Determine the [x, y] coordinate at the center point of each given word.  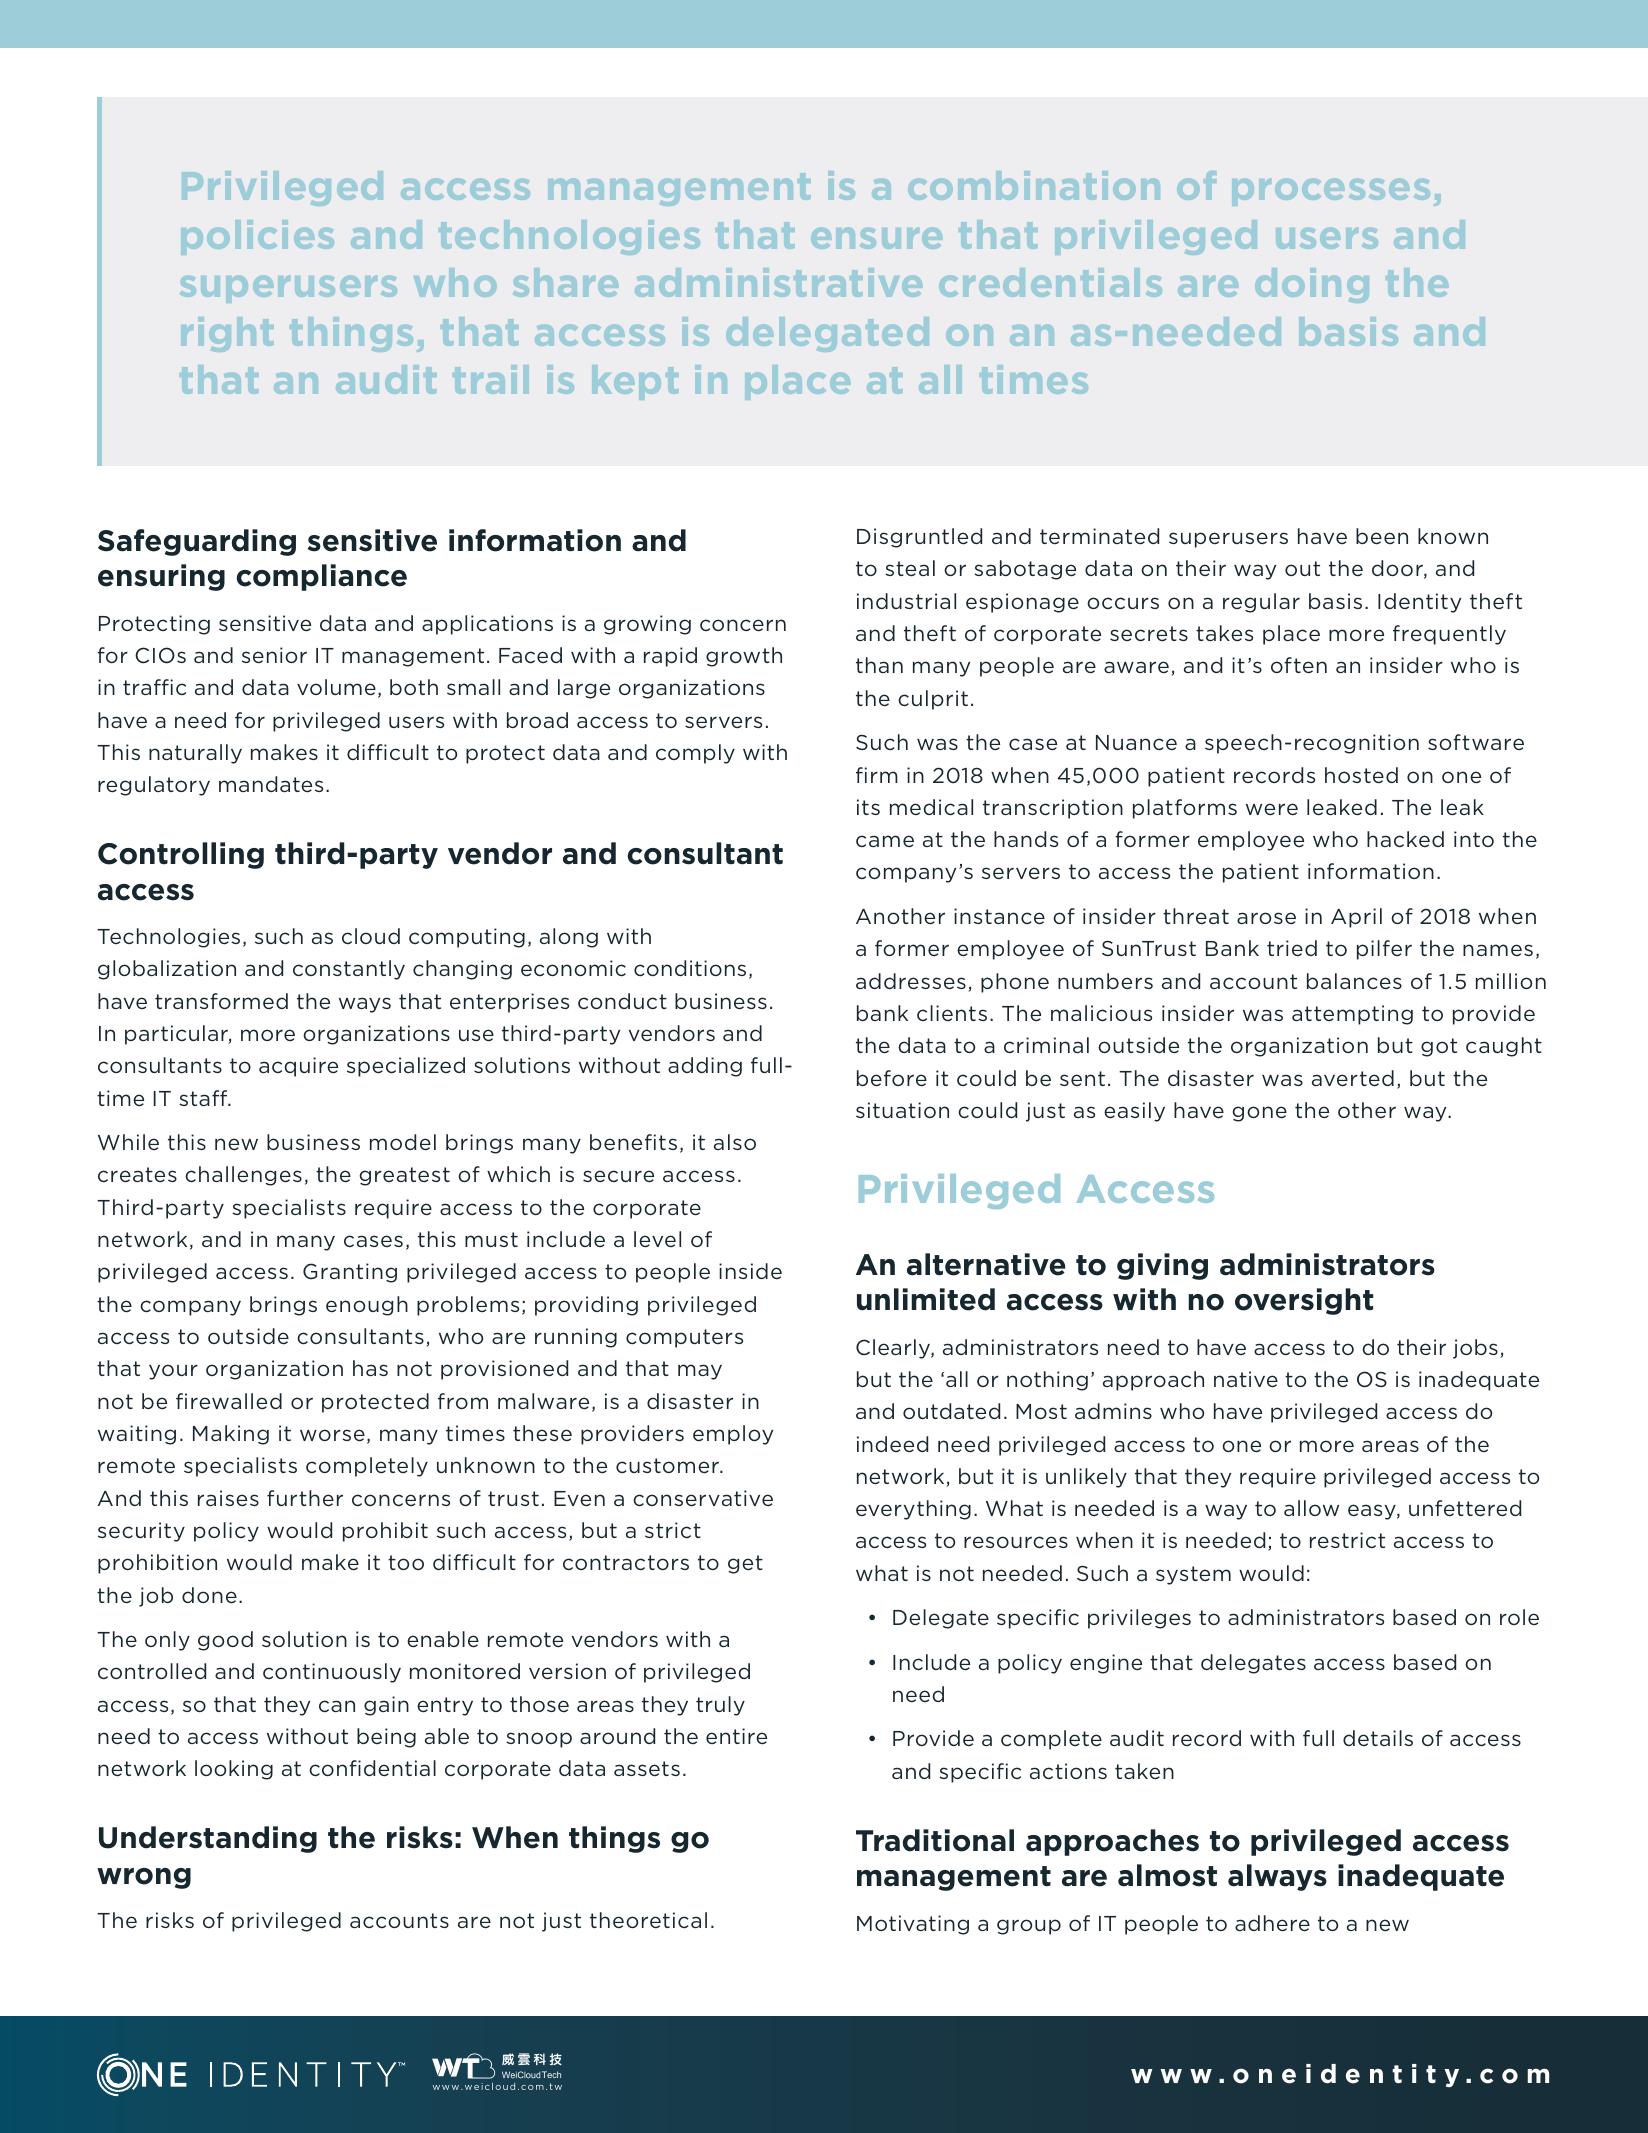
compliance [322, 577]
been [1382, 536]
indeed [892, 1444]
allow [1311, 1508]
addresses [911, 981]
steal [910, 568]
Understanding [208, 1839]
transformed [221, 1001]
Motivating [913, 1925]
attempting [1352, 1015]
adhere [1272, 1923]
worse [332, 1435]
